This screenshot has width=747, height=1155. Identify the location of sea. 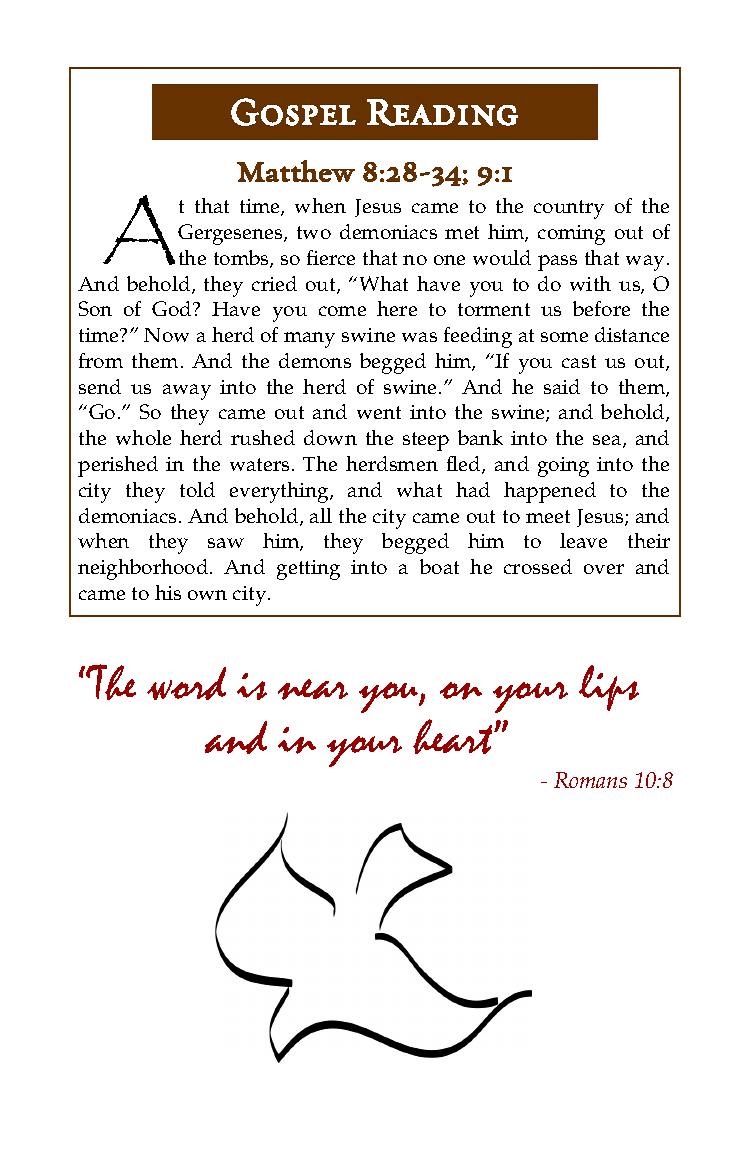
(608, 441).
